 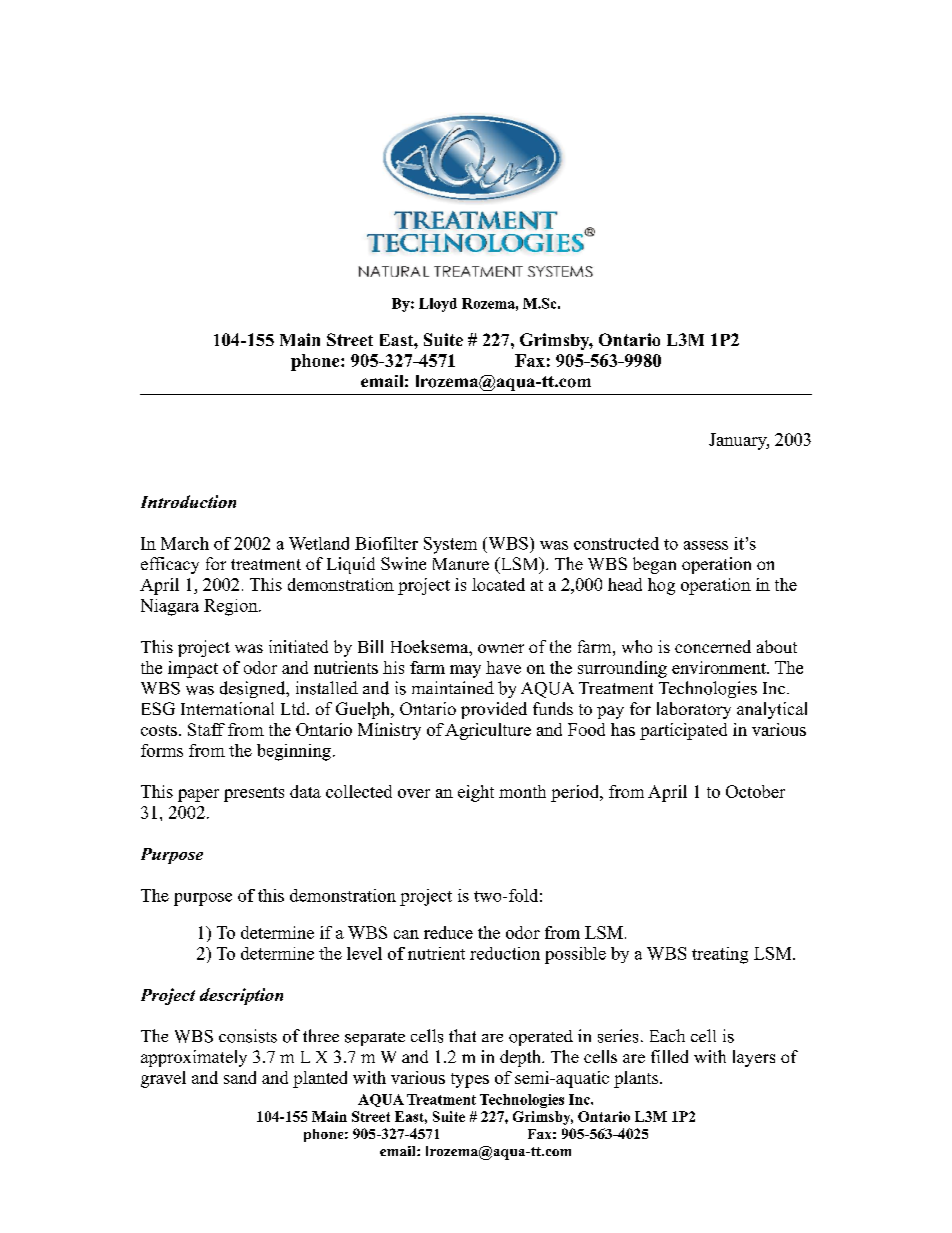 What do you see at coordinates (188, 501) in the screenshot?
I see `Introduction` at bounding box center [188, 501].
